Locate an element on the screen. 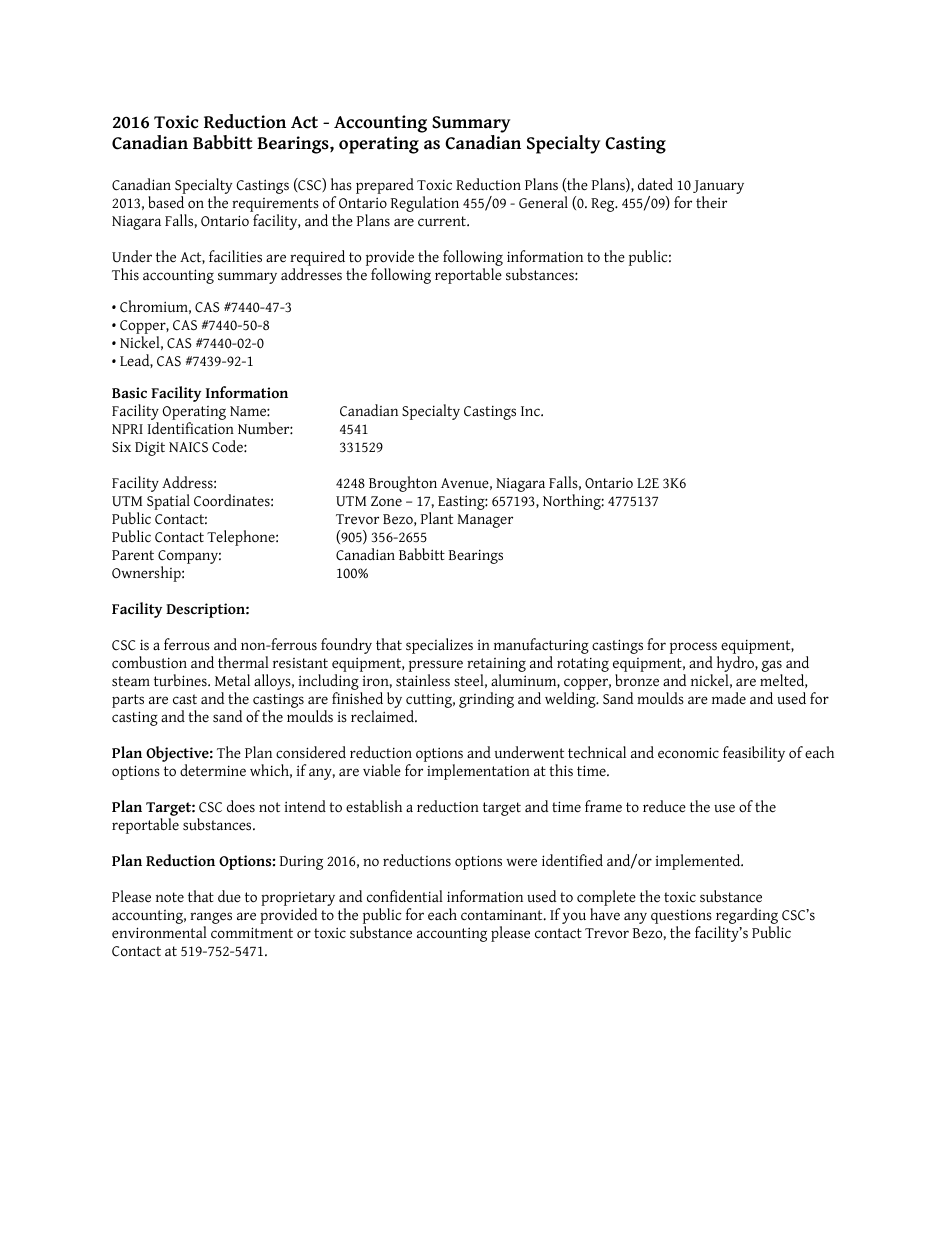 The width and height of the screenshot is (952, 1233). Regulation is located at coordinates (425, 204).
